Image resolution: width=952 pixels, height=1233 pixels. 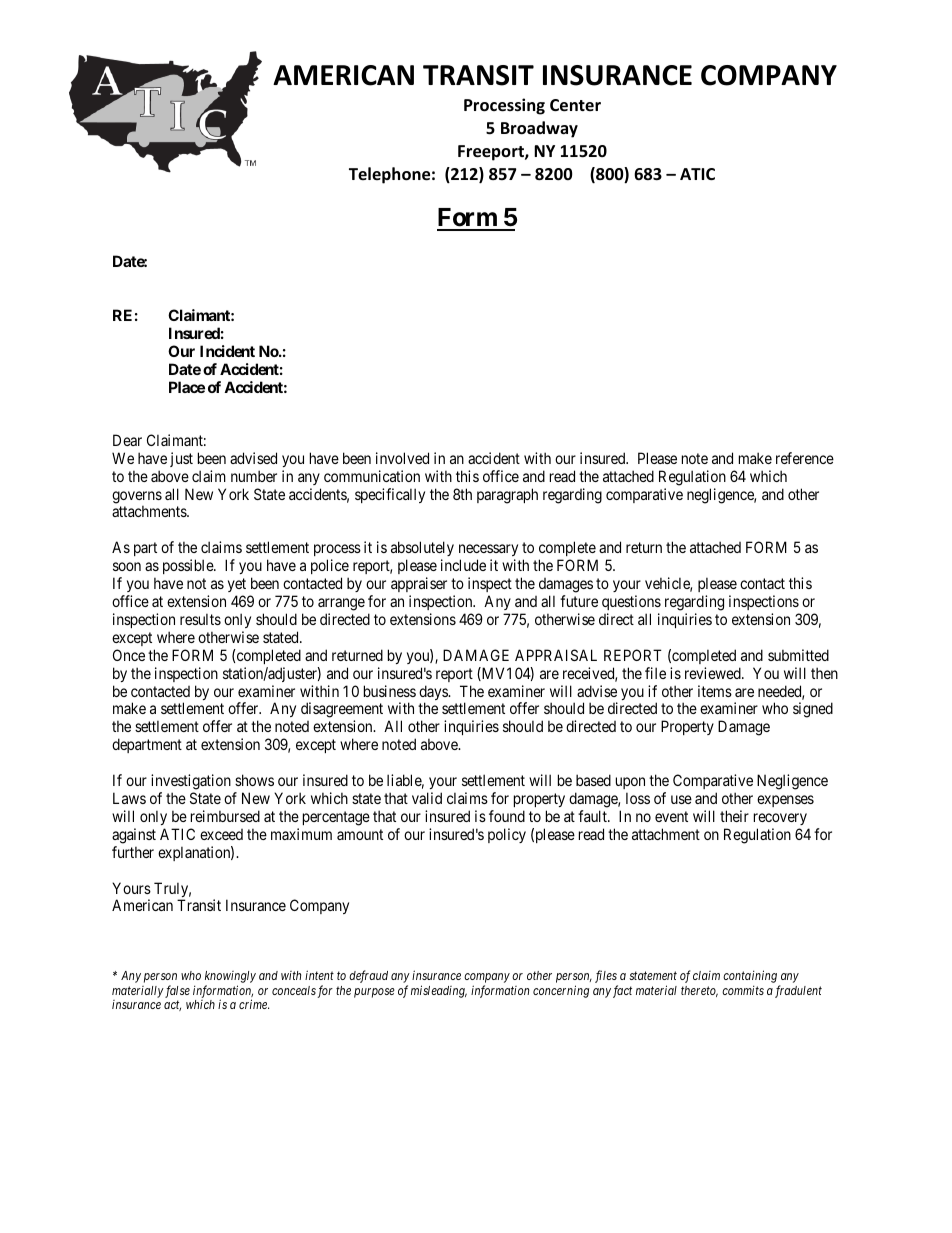 I want to click on number, so click(x=254, y=476).
